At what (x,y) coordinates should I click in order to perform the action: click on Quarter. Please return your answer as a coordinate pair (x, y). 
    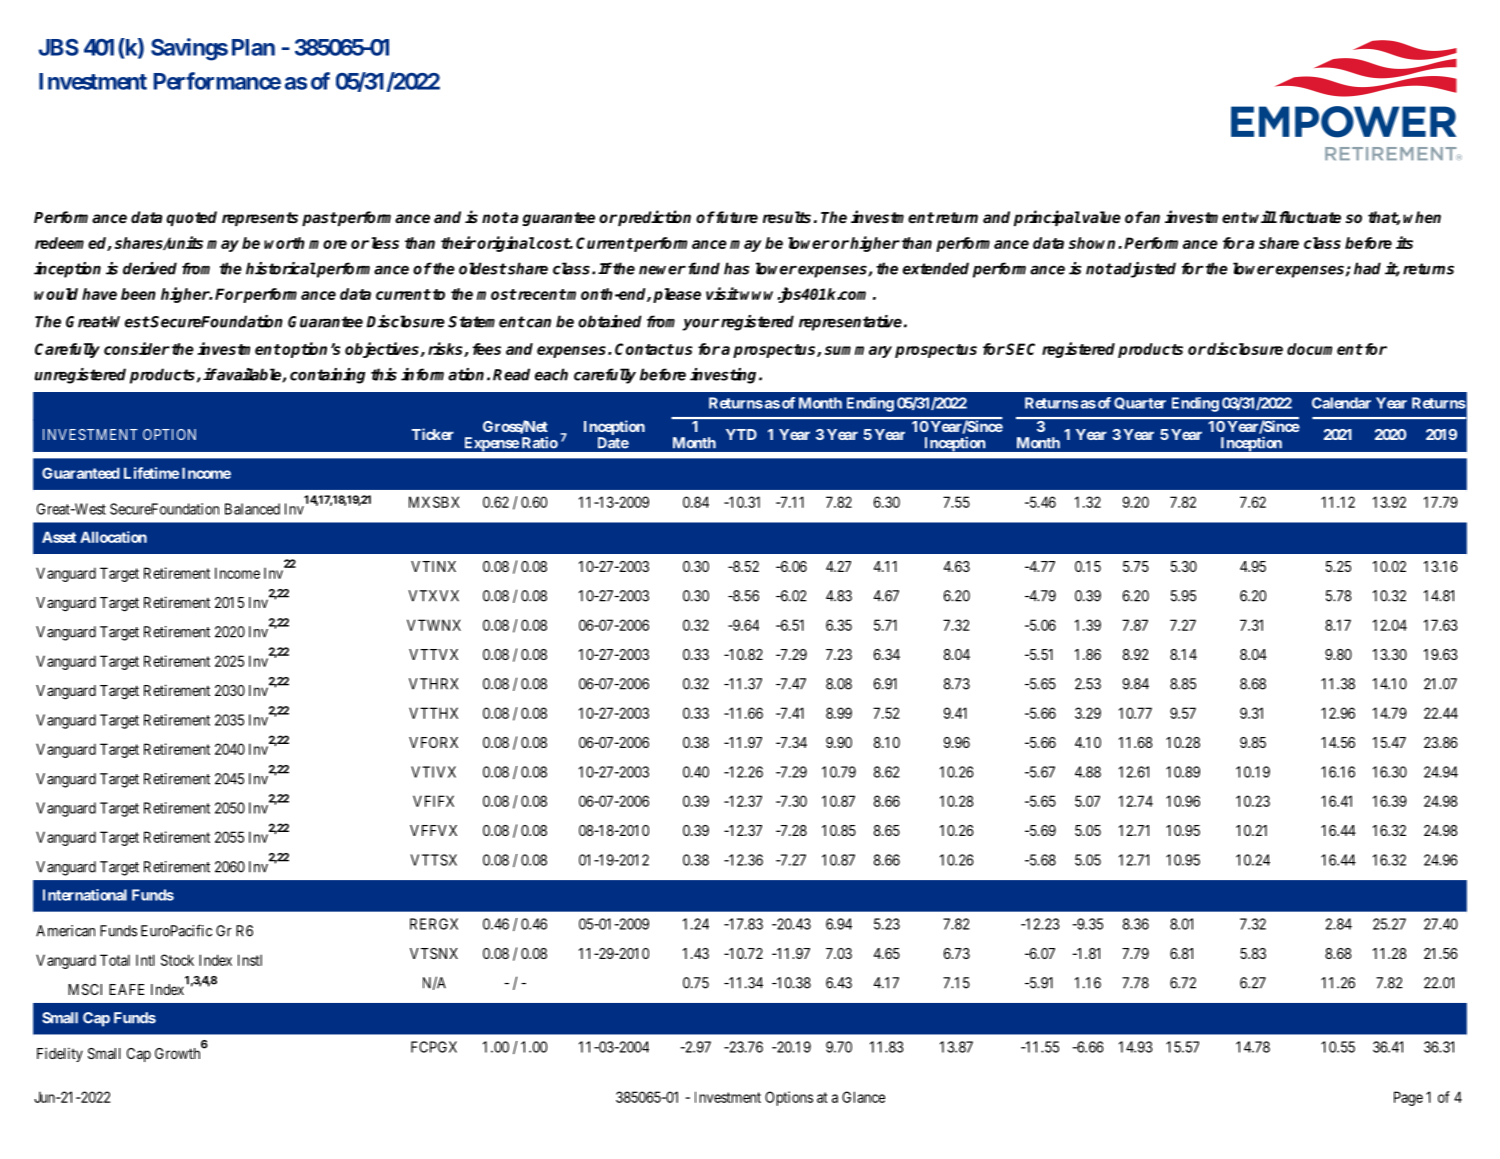
    Looking at the image, I should click on (1140, 403).
